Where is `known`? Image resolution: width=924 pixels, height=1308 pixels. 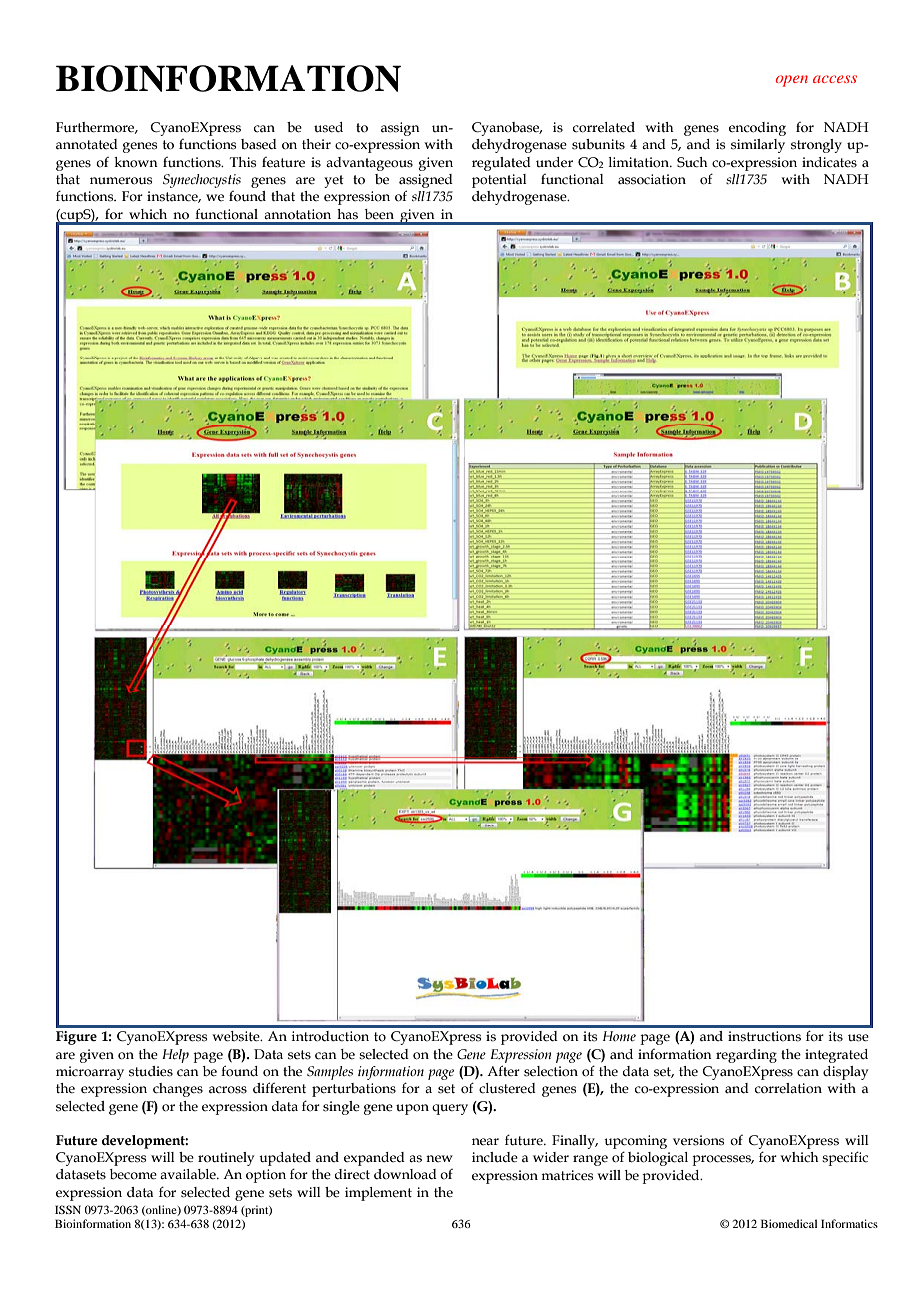 known is located at coordinates (136, 162).
